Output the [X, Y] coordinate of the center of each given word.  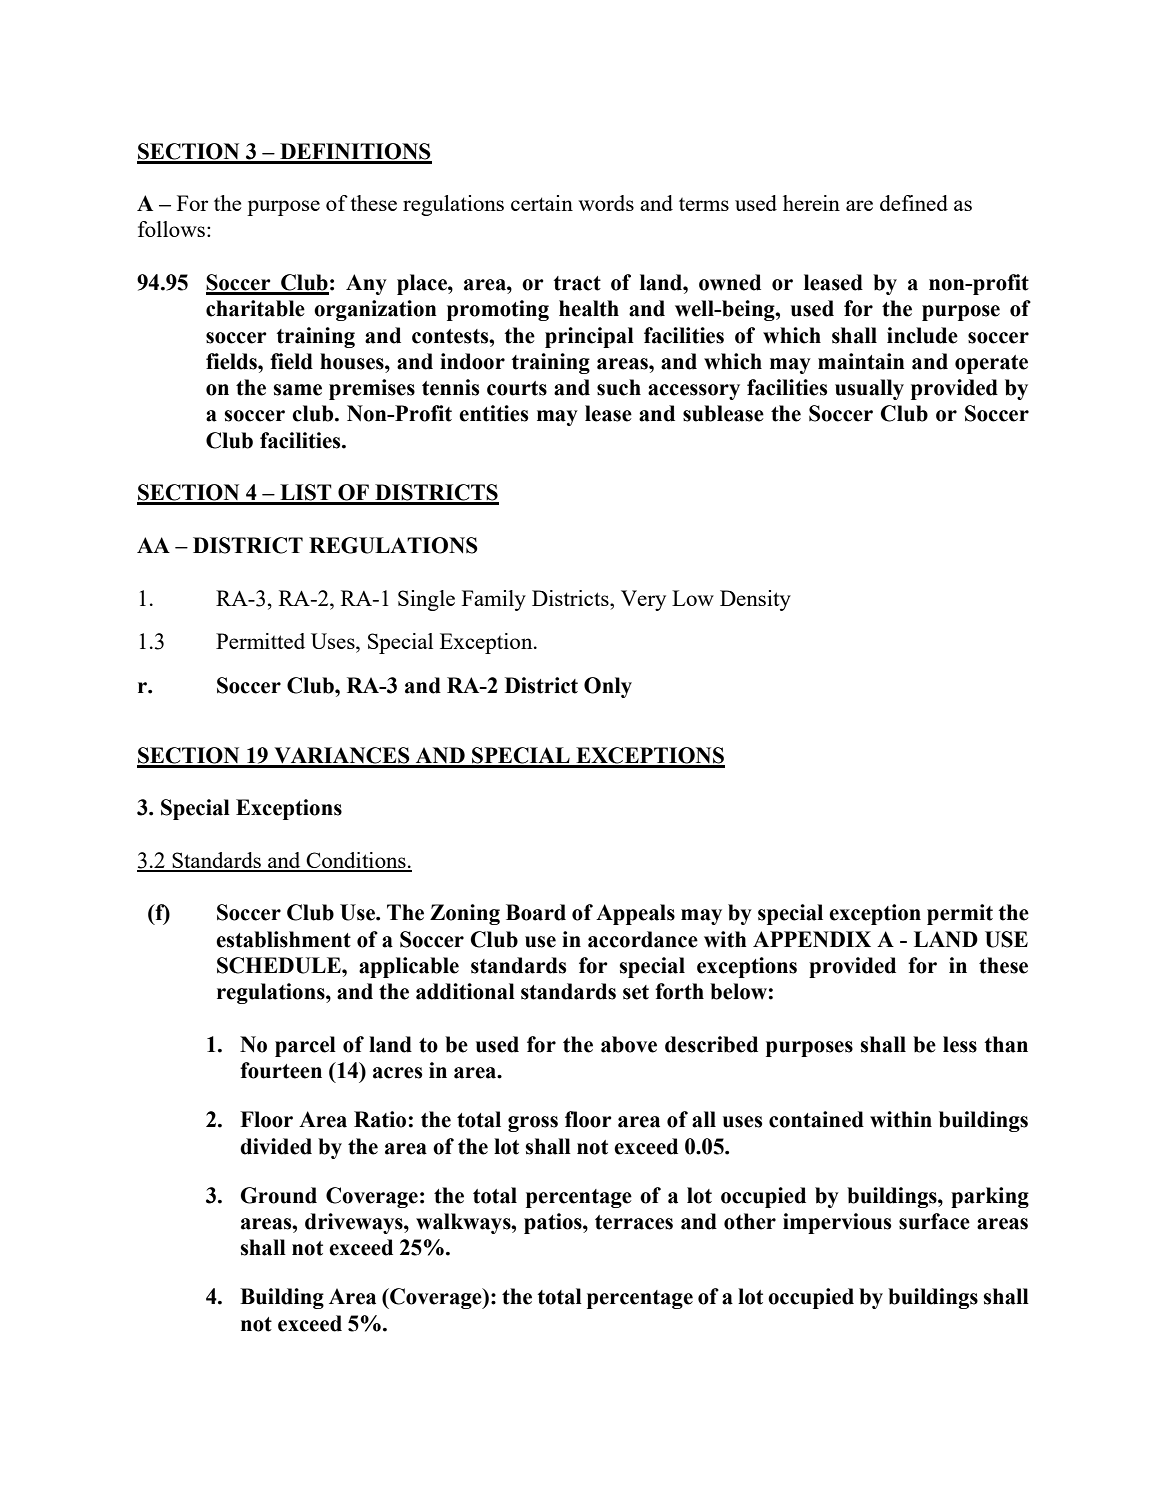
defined [914, 203]
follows [171, 229]
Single [426, 600]
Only [608, 687]
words [606, 203]
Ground [279, 1195]
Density [755, 600]
